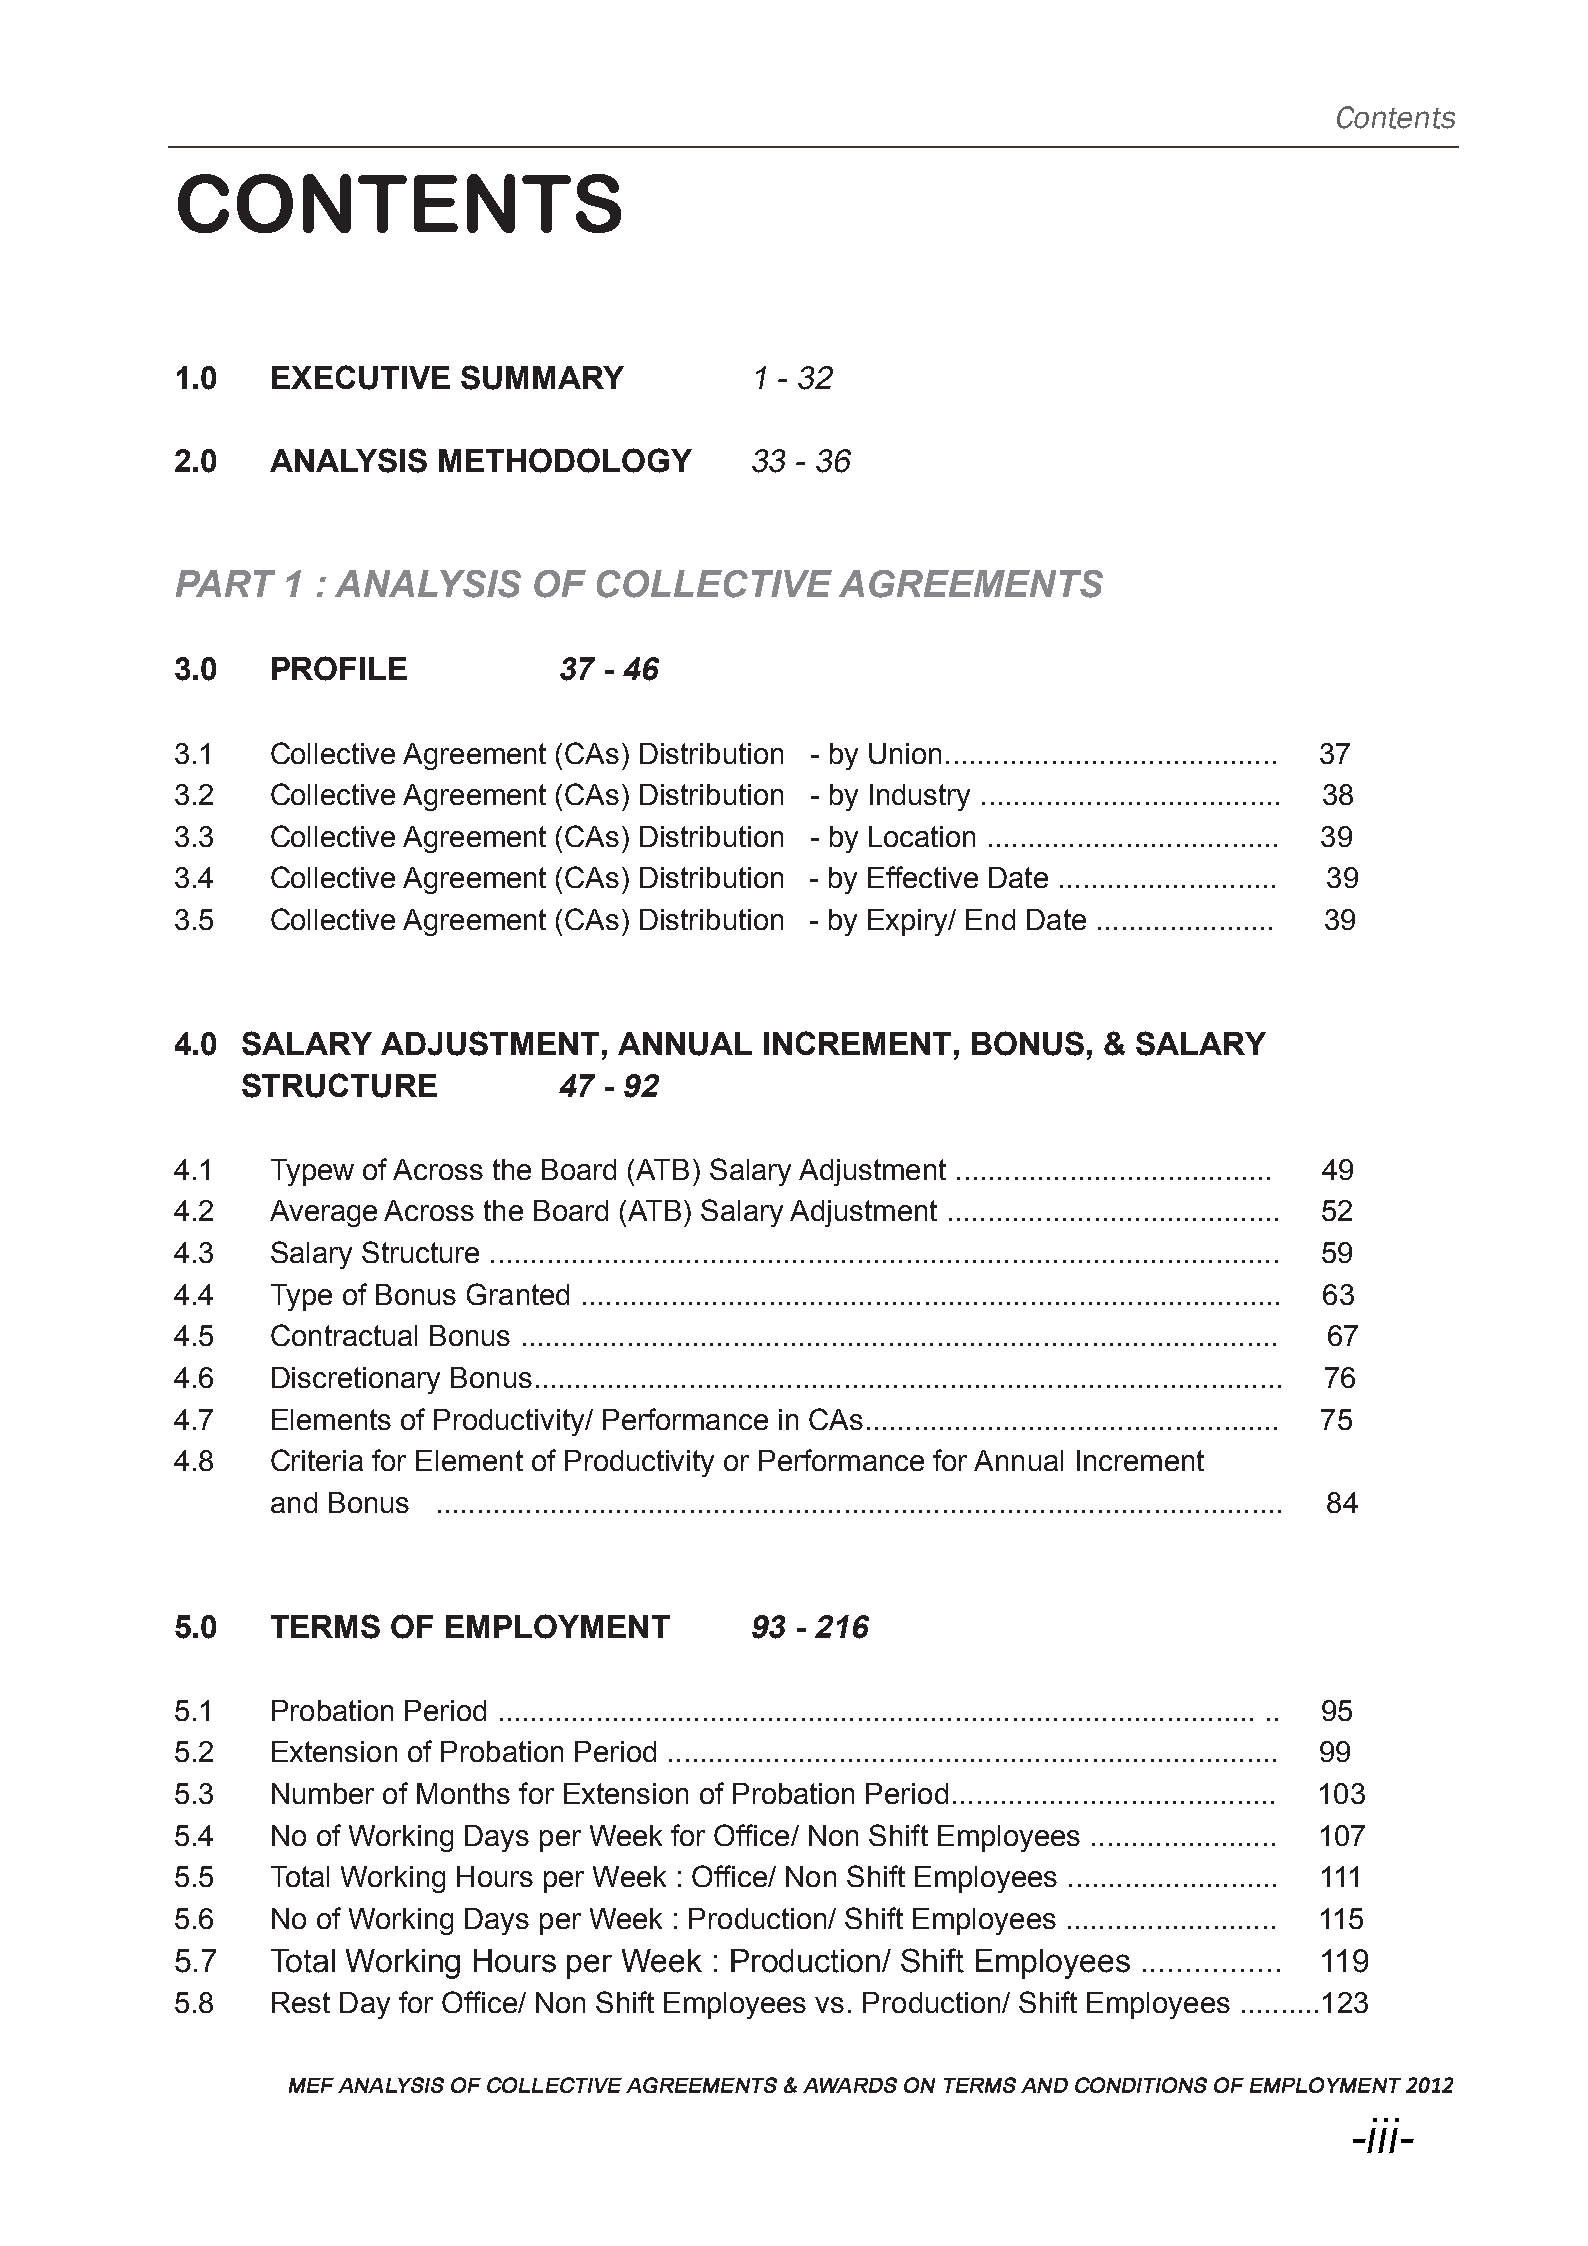  What do you see at coordinates (922, 836) in the page?
I see `Location` at bounding box center [922, 836].
